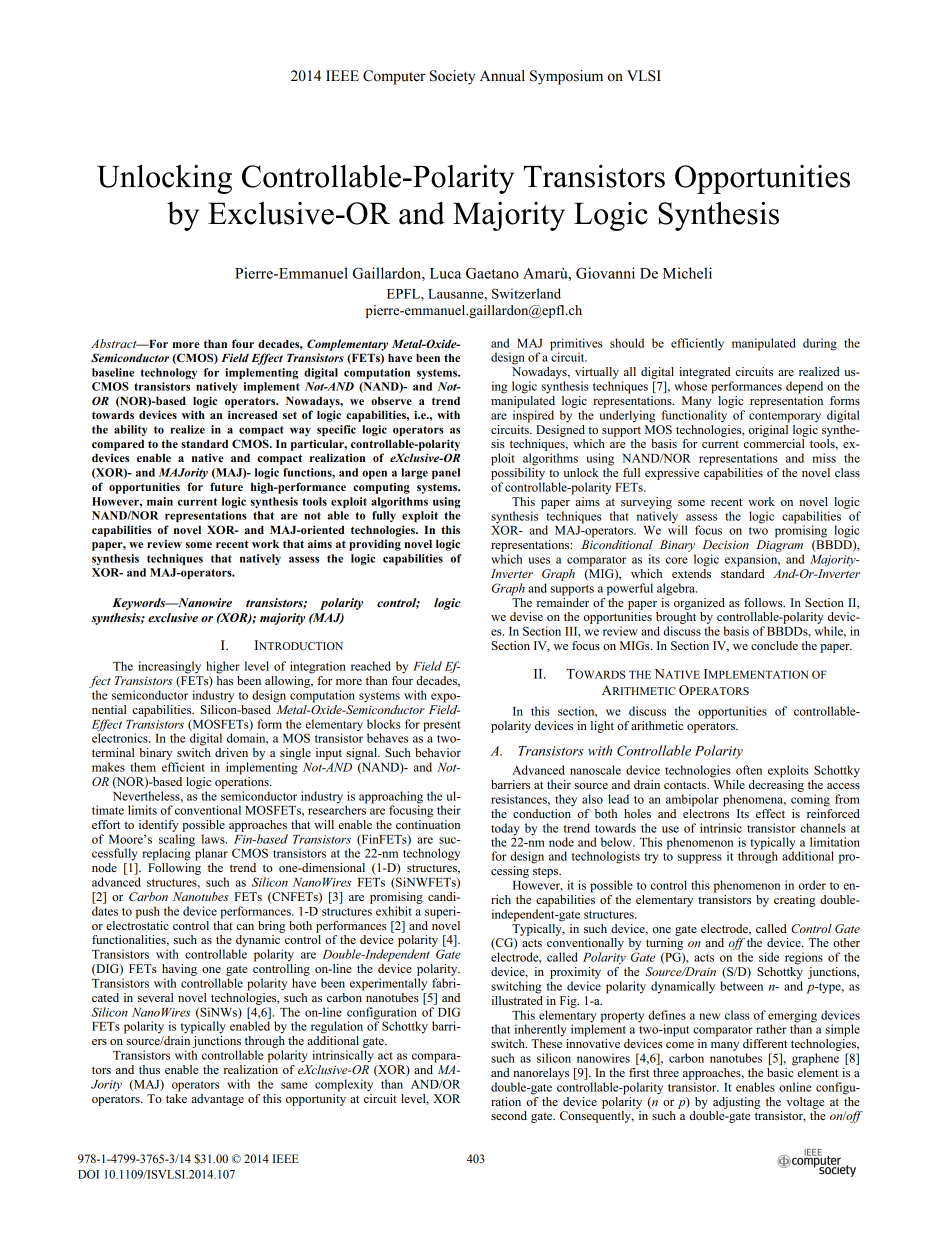  Describe the element at coordinates (394, 77) in the document. I see `Computer` at that location.
